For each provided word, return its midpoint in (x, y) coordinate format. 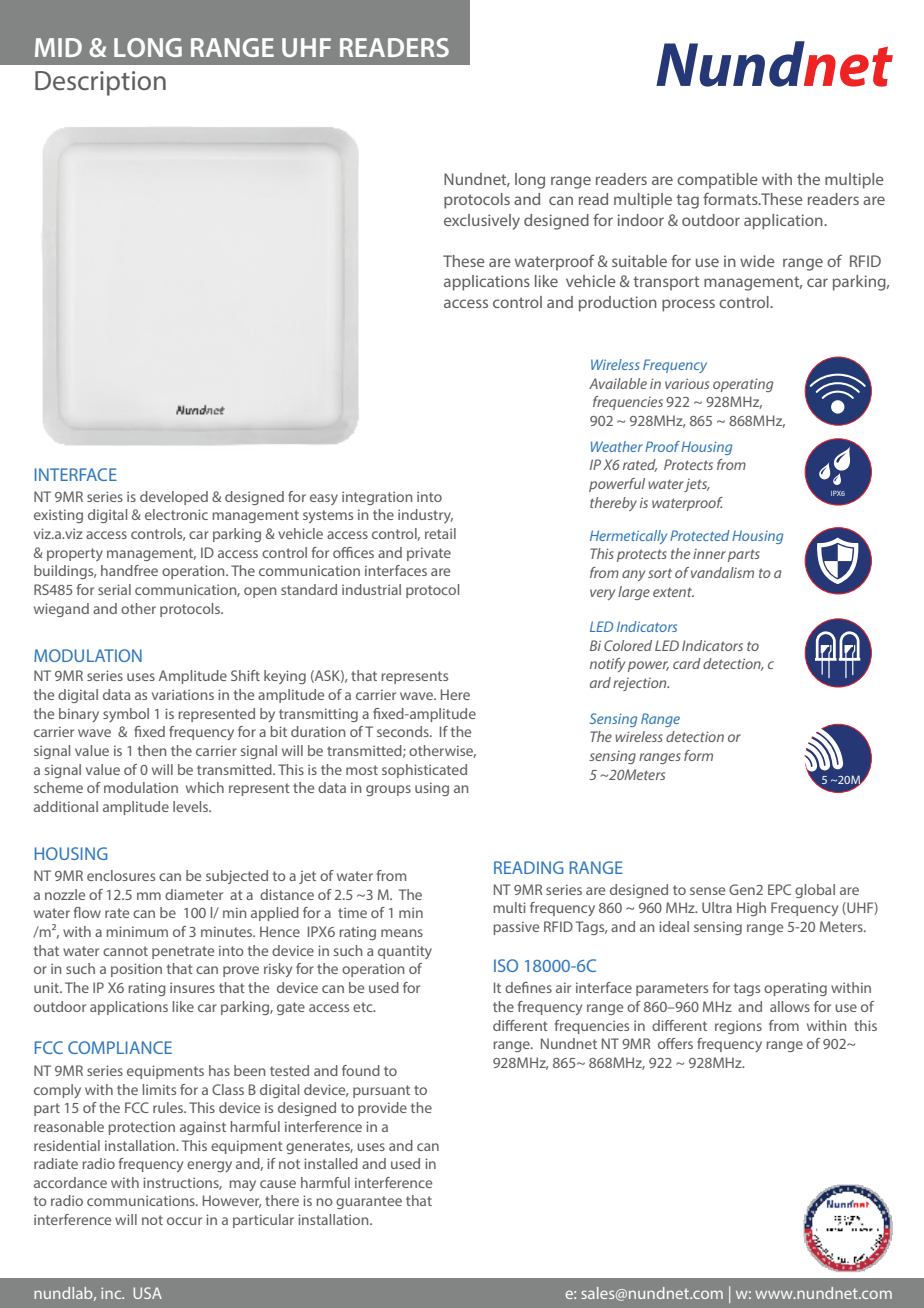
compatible (717, 181)
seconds (404, 731)
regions (738, 1027)
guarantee (369, 1202)
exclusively (482, 222)
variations (183, 694)
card (687, 663)
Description (100, 83)
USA (147, 1293)
